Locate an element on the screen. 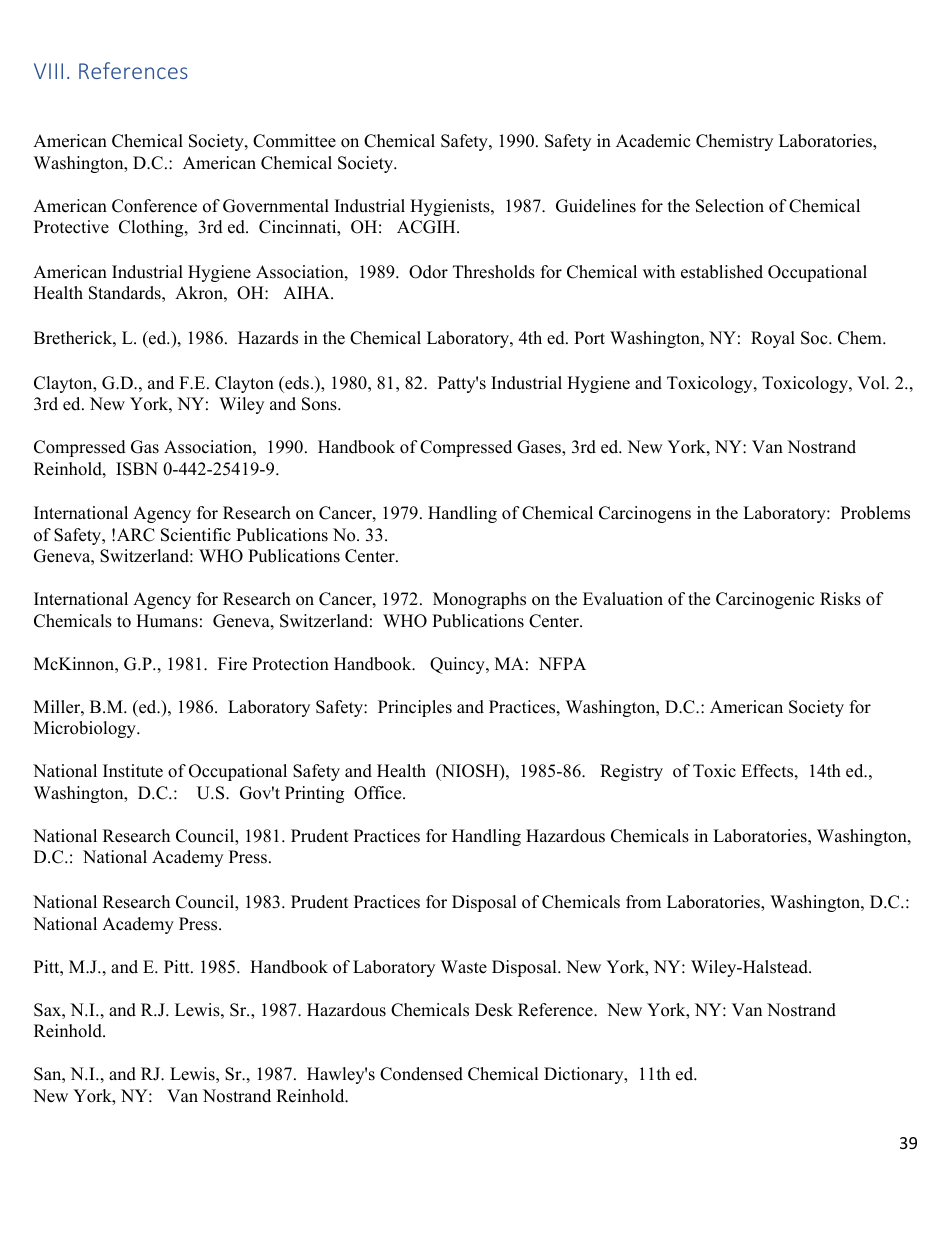 Image resolution: width=952 pixels, height=1233 pixels. Principles is located at coordinates (415, 708).
